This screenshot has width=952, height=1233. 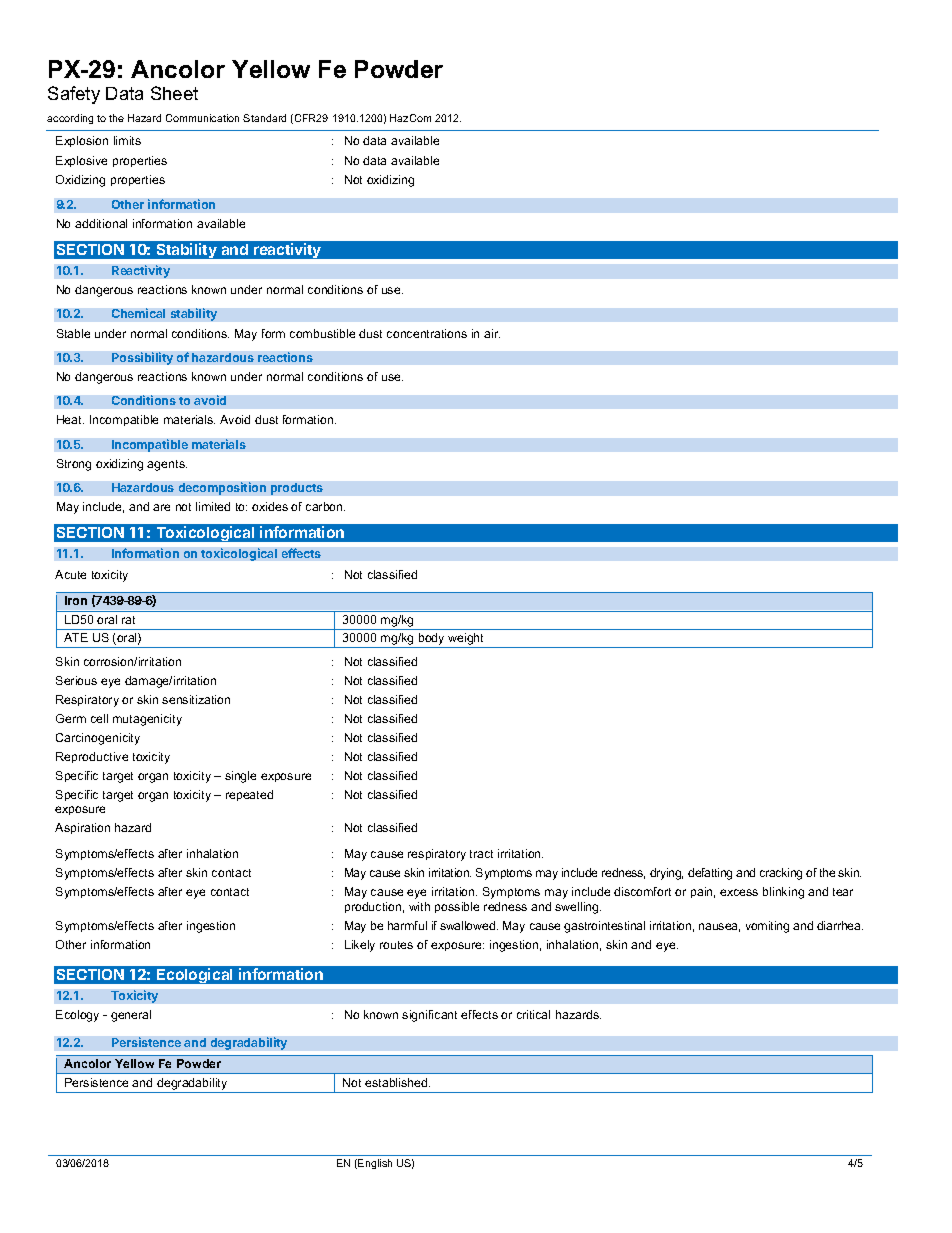 I want to click on body, so click(x=432, y=640).
